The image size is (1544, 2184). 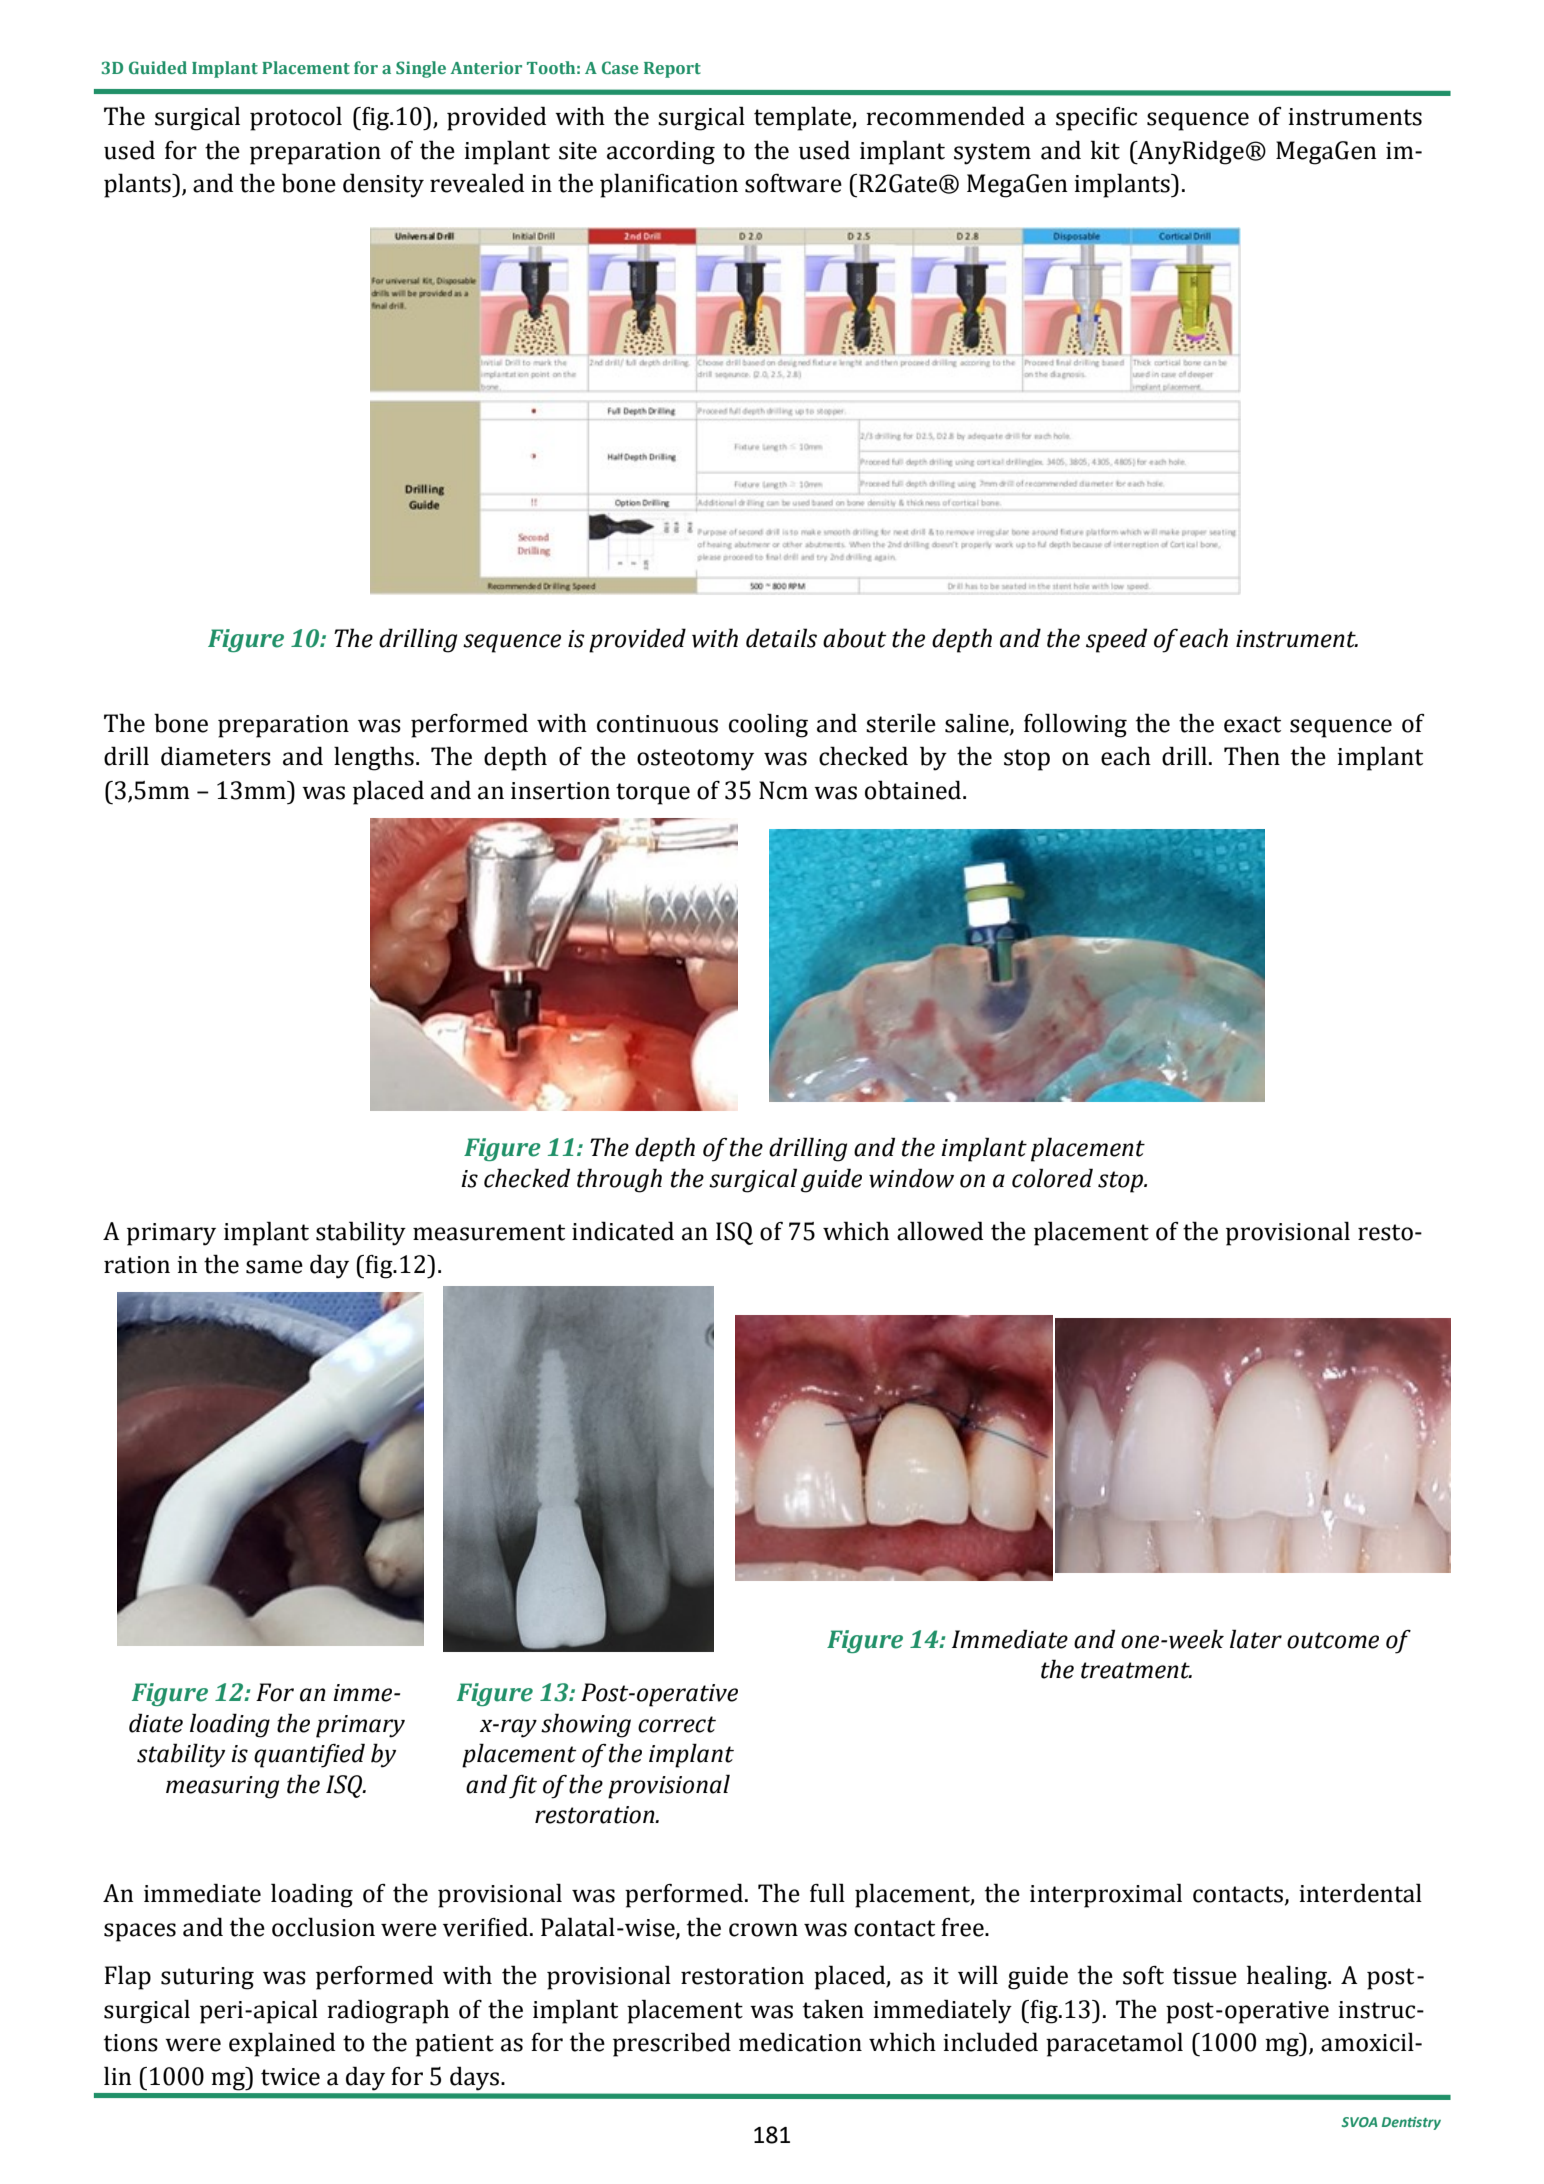 What do you see at coordinates (1252, 724) in the screenshot?
I see `exact` at bounding box center [1252, 724].
